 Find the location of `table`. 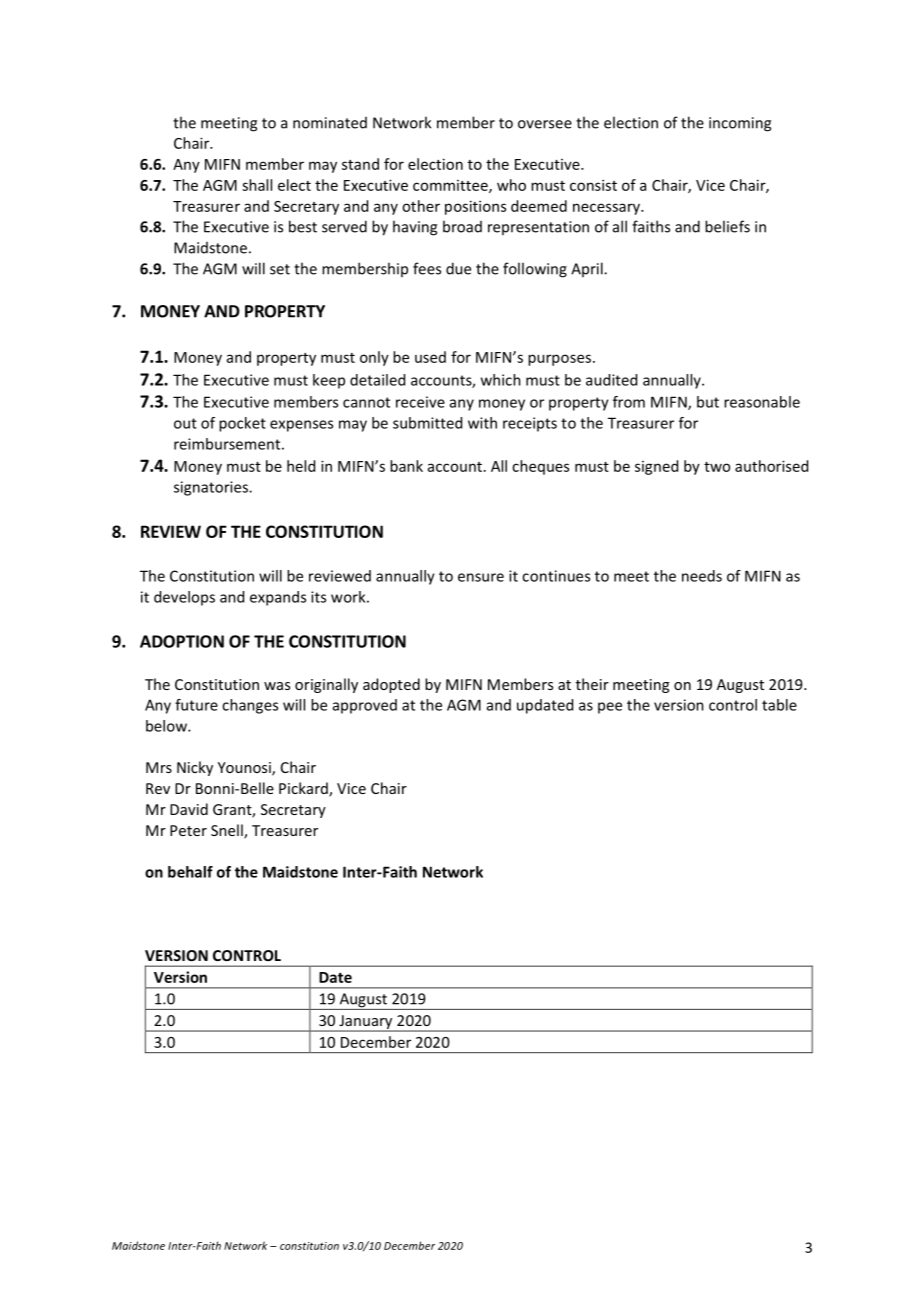

table is located at coordinates (779, 705).
